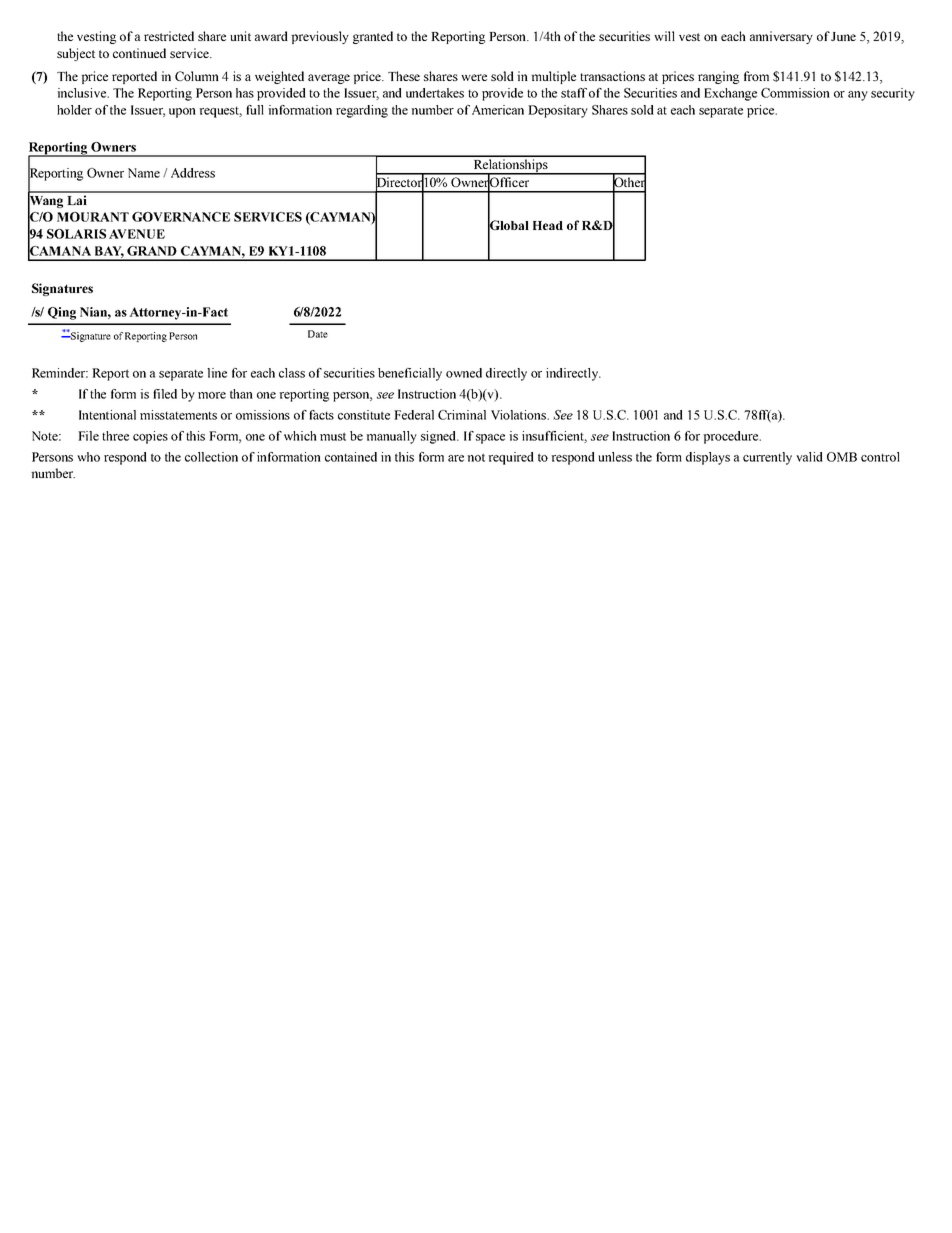 This image has width=952, height=1233. Describe the element at coordinates (558, 111) in the image. I see `Depositary` at that location.
